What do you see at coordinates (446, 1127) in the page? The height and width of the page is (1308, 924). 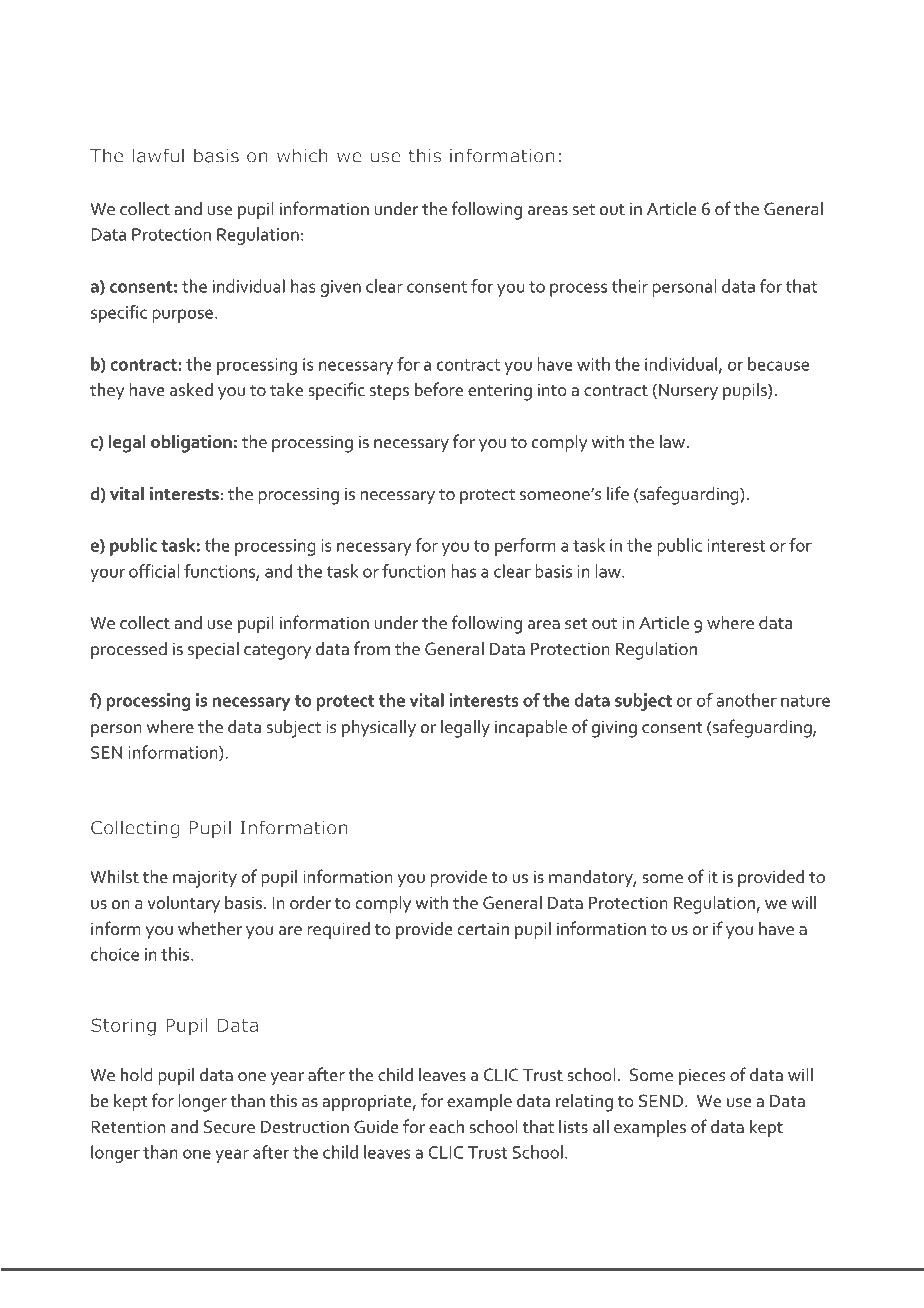 I see `each` at bounding box center [446, 1127].
